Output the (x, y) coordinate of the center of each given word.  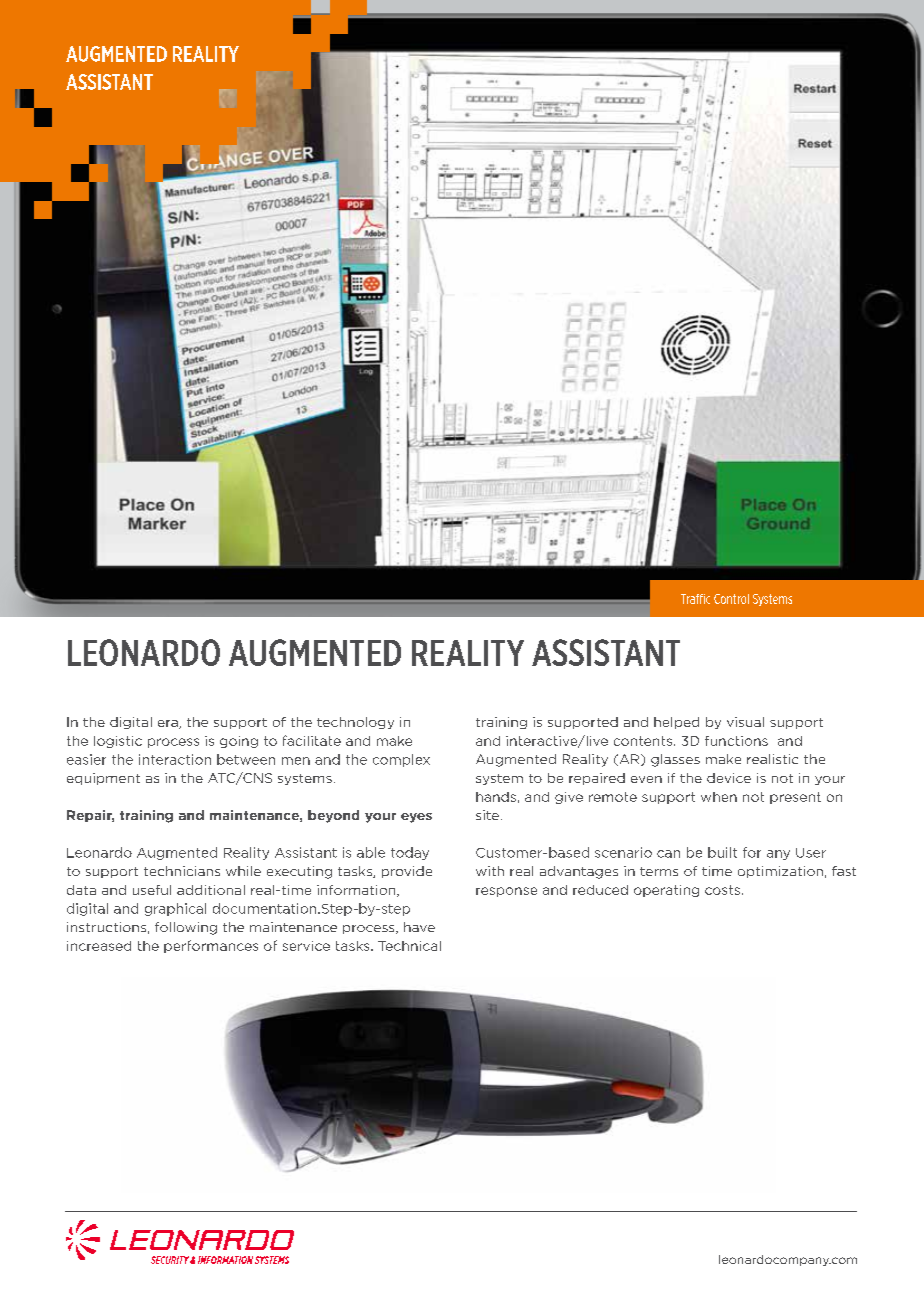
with (490, 871)
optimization (780, 872)
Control (731, 599)
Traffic (695, 599)
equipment (103, 779)
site (487, 815)
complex (401, 760)
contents (644, 741)
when (719, 797)
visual (745, 722)
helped (676, 723)
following (186, 928)
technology (355, 723)
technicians (182, 871)
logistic (118, 742)
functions (736, 741)
